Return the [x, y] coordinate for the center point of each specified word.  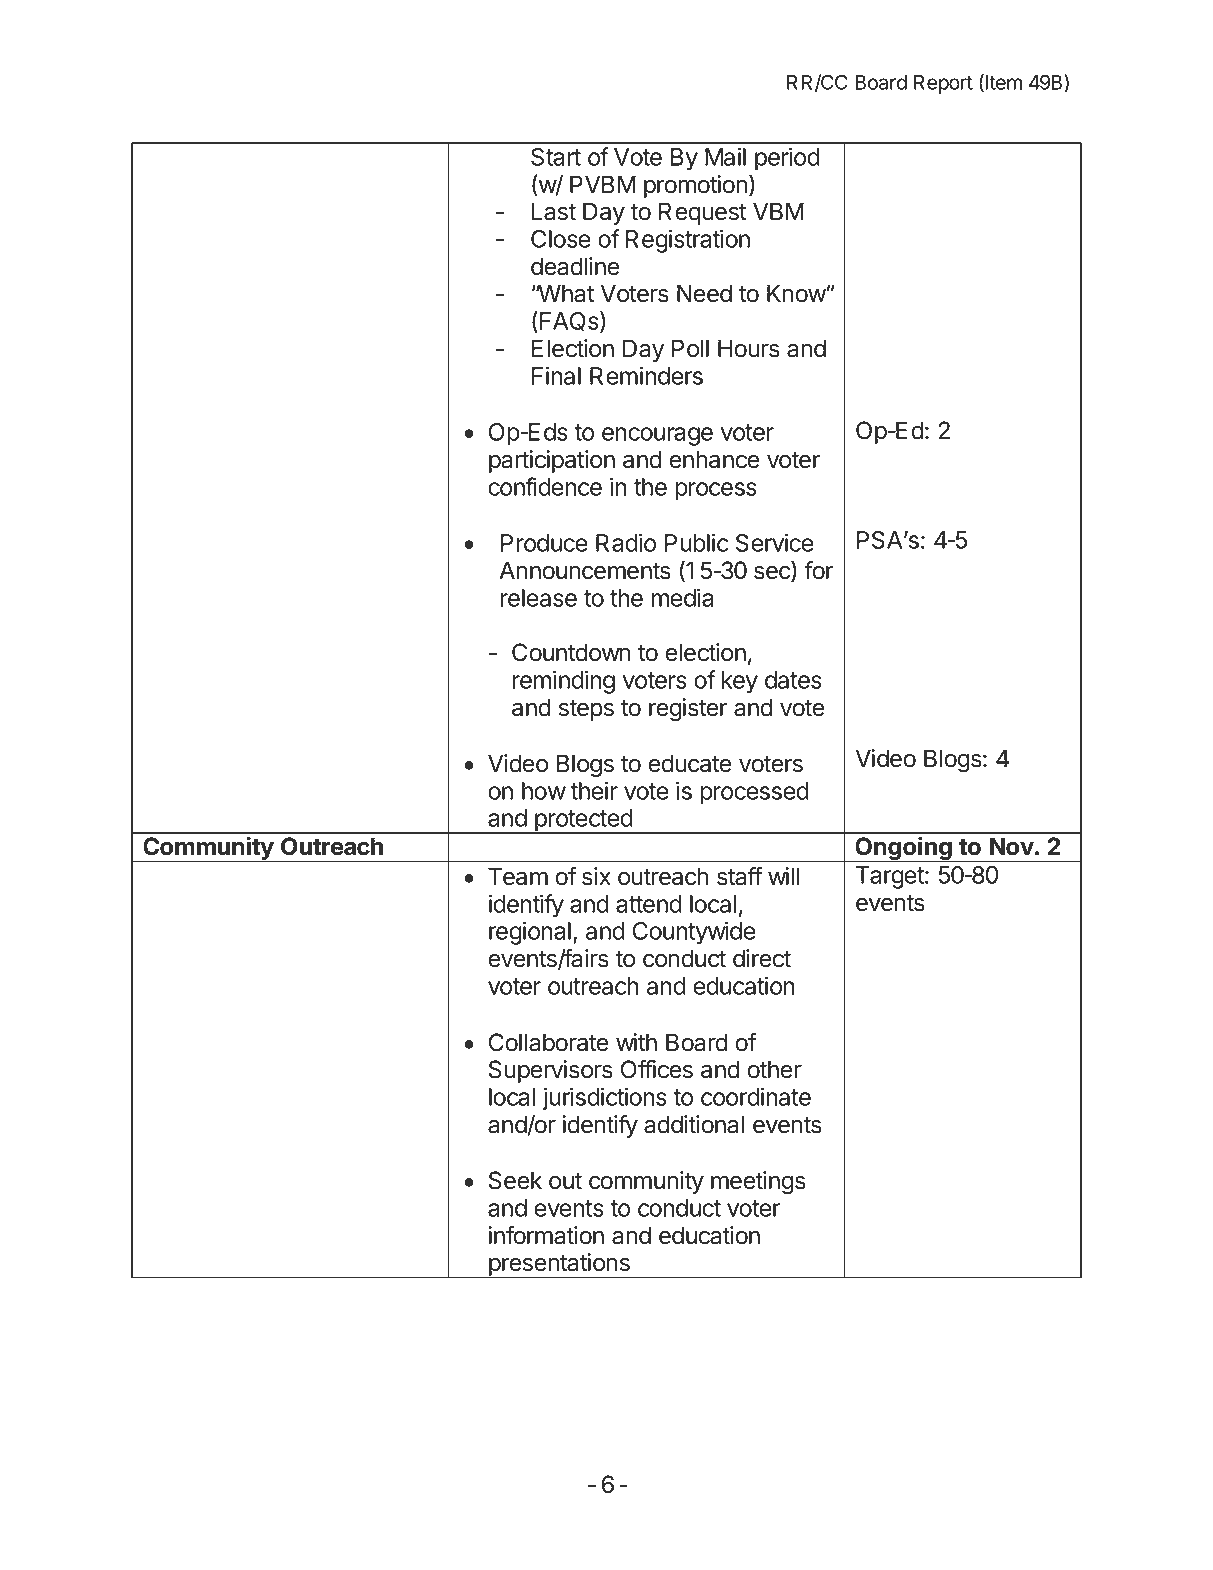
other [774, 1069]
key [739, 682]
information [546, 1235]
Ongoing [904, 849]
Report [943, 84]
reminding [563, 682]
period [787, 159]
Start [556, 157]
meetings [758, 1182]
